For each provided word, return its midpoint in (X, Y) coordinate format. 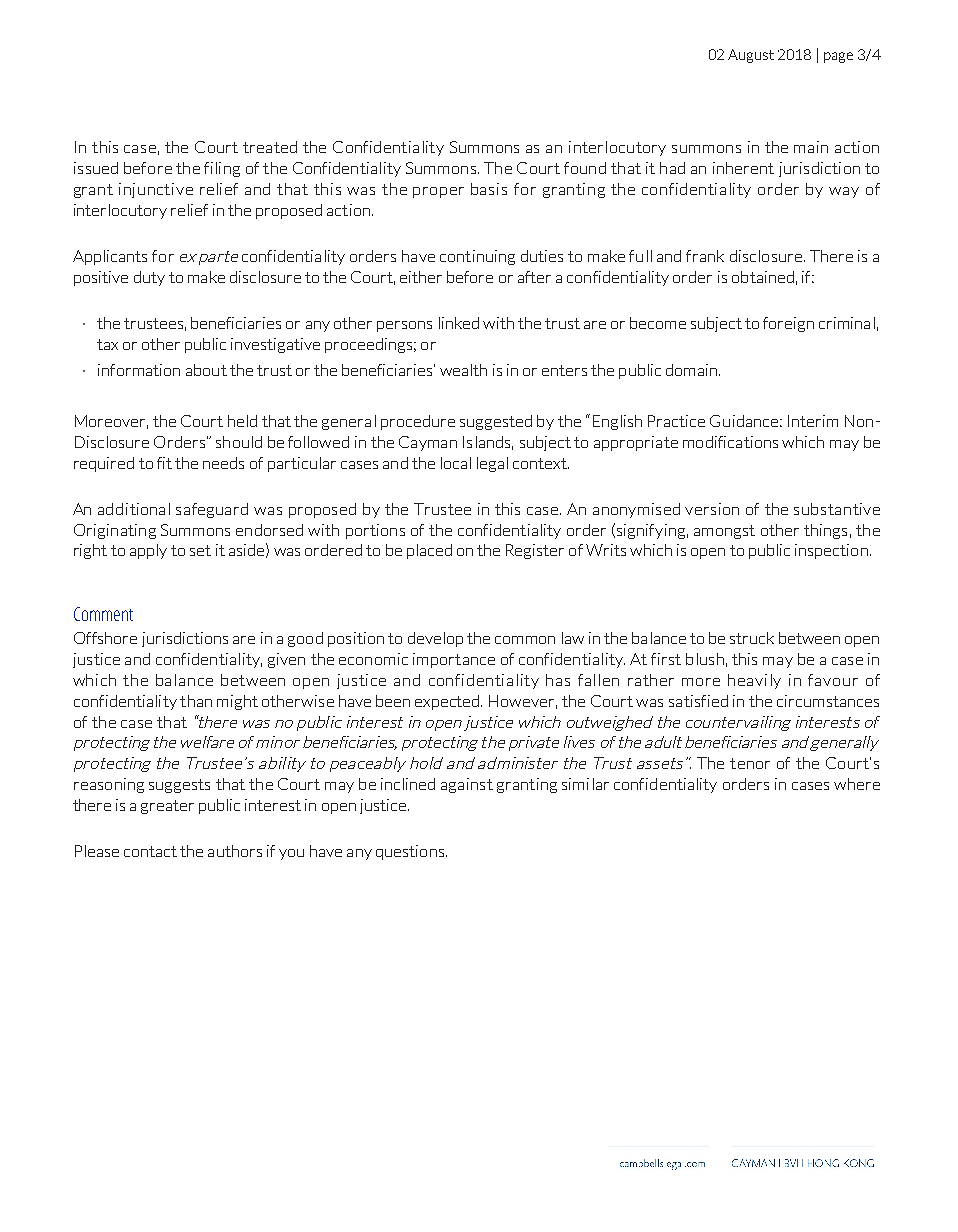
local (456, 463)
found (585, 168)
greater (167, 807)
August (751, 56)
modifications (730, 442)
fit (164, 463)
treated (270, 147)
